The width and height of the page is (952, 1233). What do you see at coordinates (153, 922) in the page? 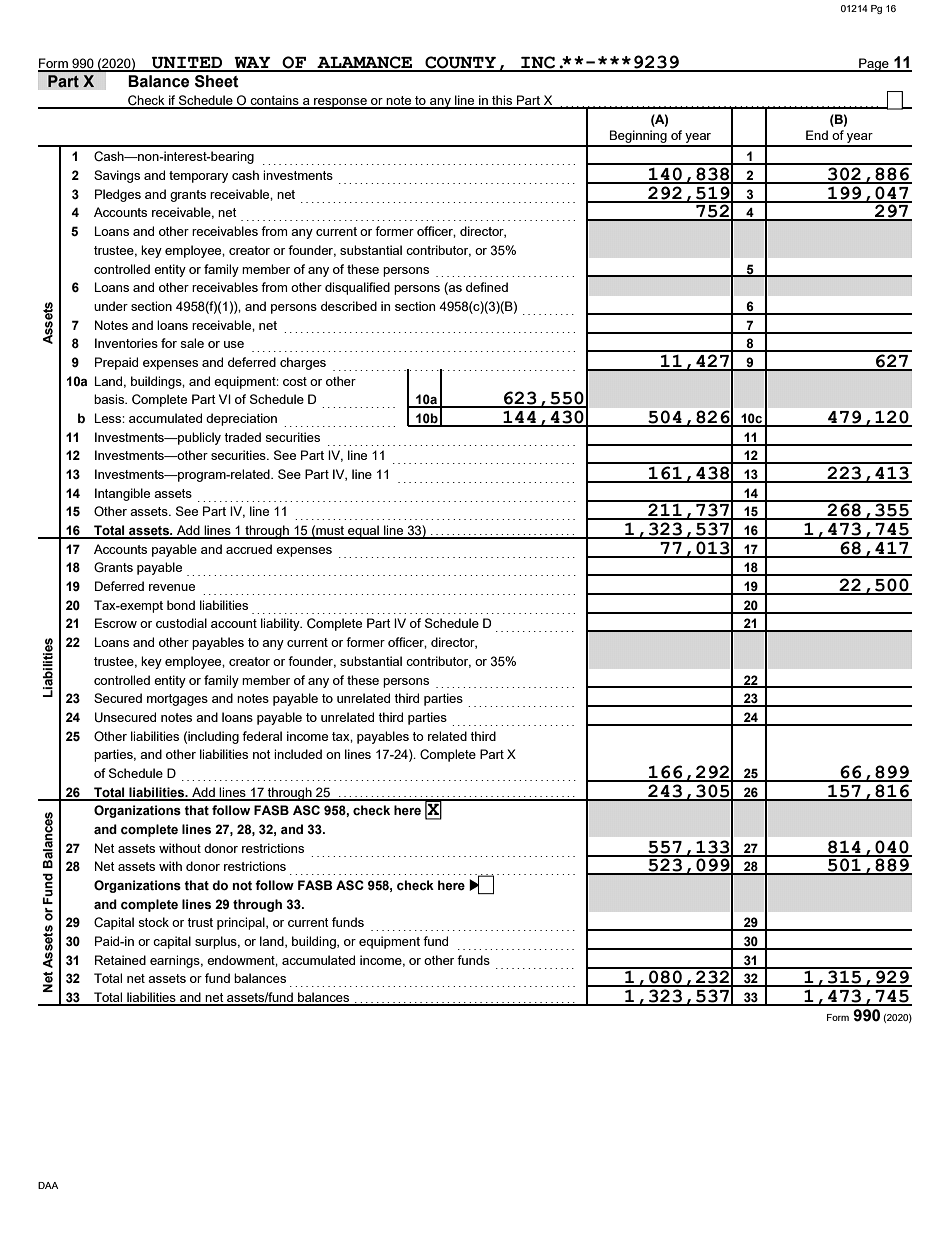
I see `stock` at bounding box center [153, 922].
